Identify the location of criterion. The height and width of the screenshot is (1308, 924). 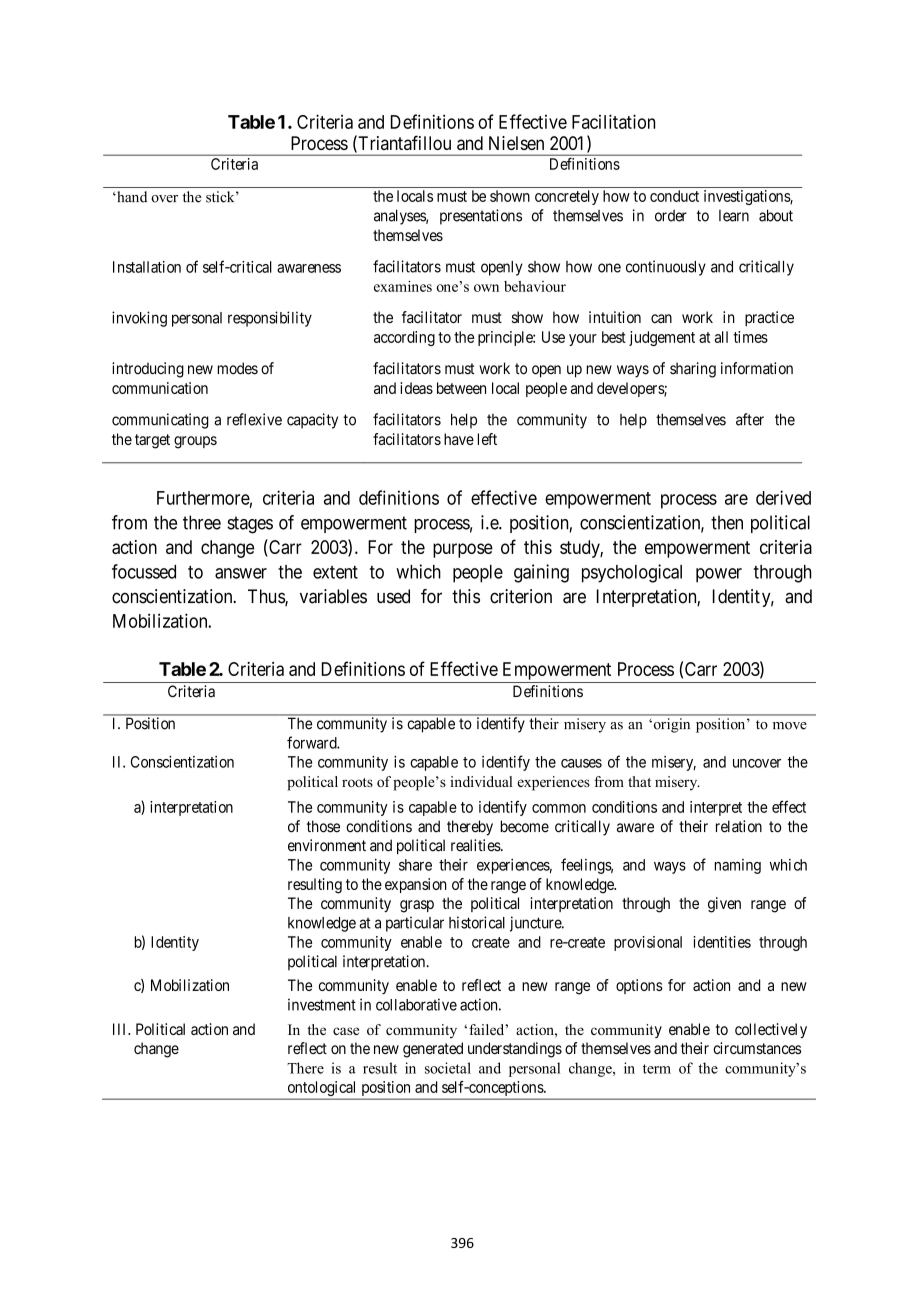
(521, 596).
